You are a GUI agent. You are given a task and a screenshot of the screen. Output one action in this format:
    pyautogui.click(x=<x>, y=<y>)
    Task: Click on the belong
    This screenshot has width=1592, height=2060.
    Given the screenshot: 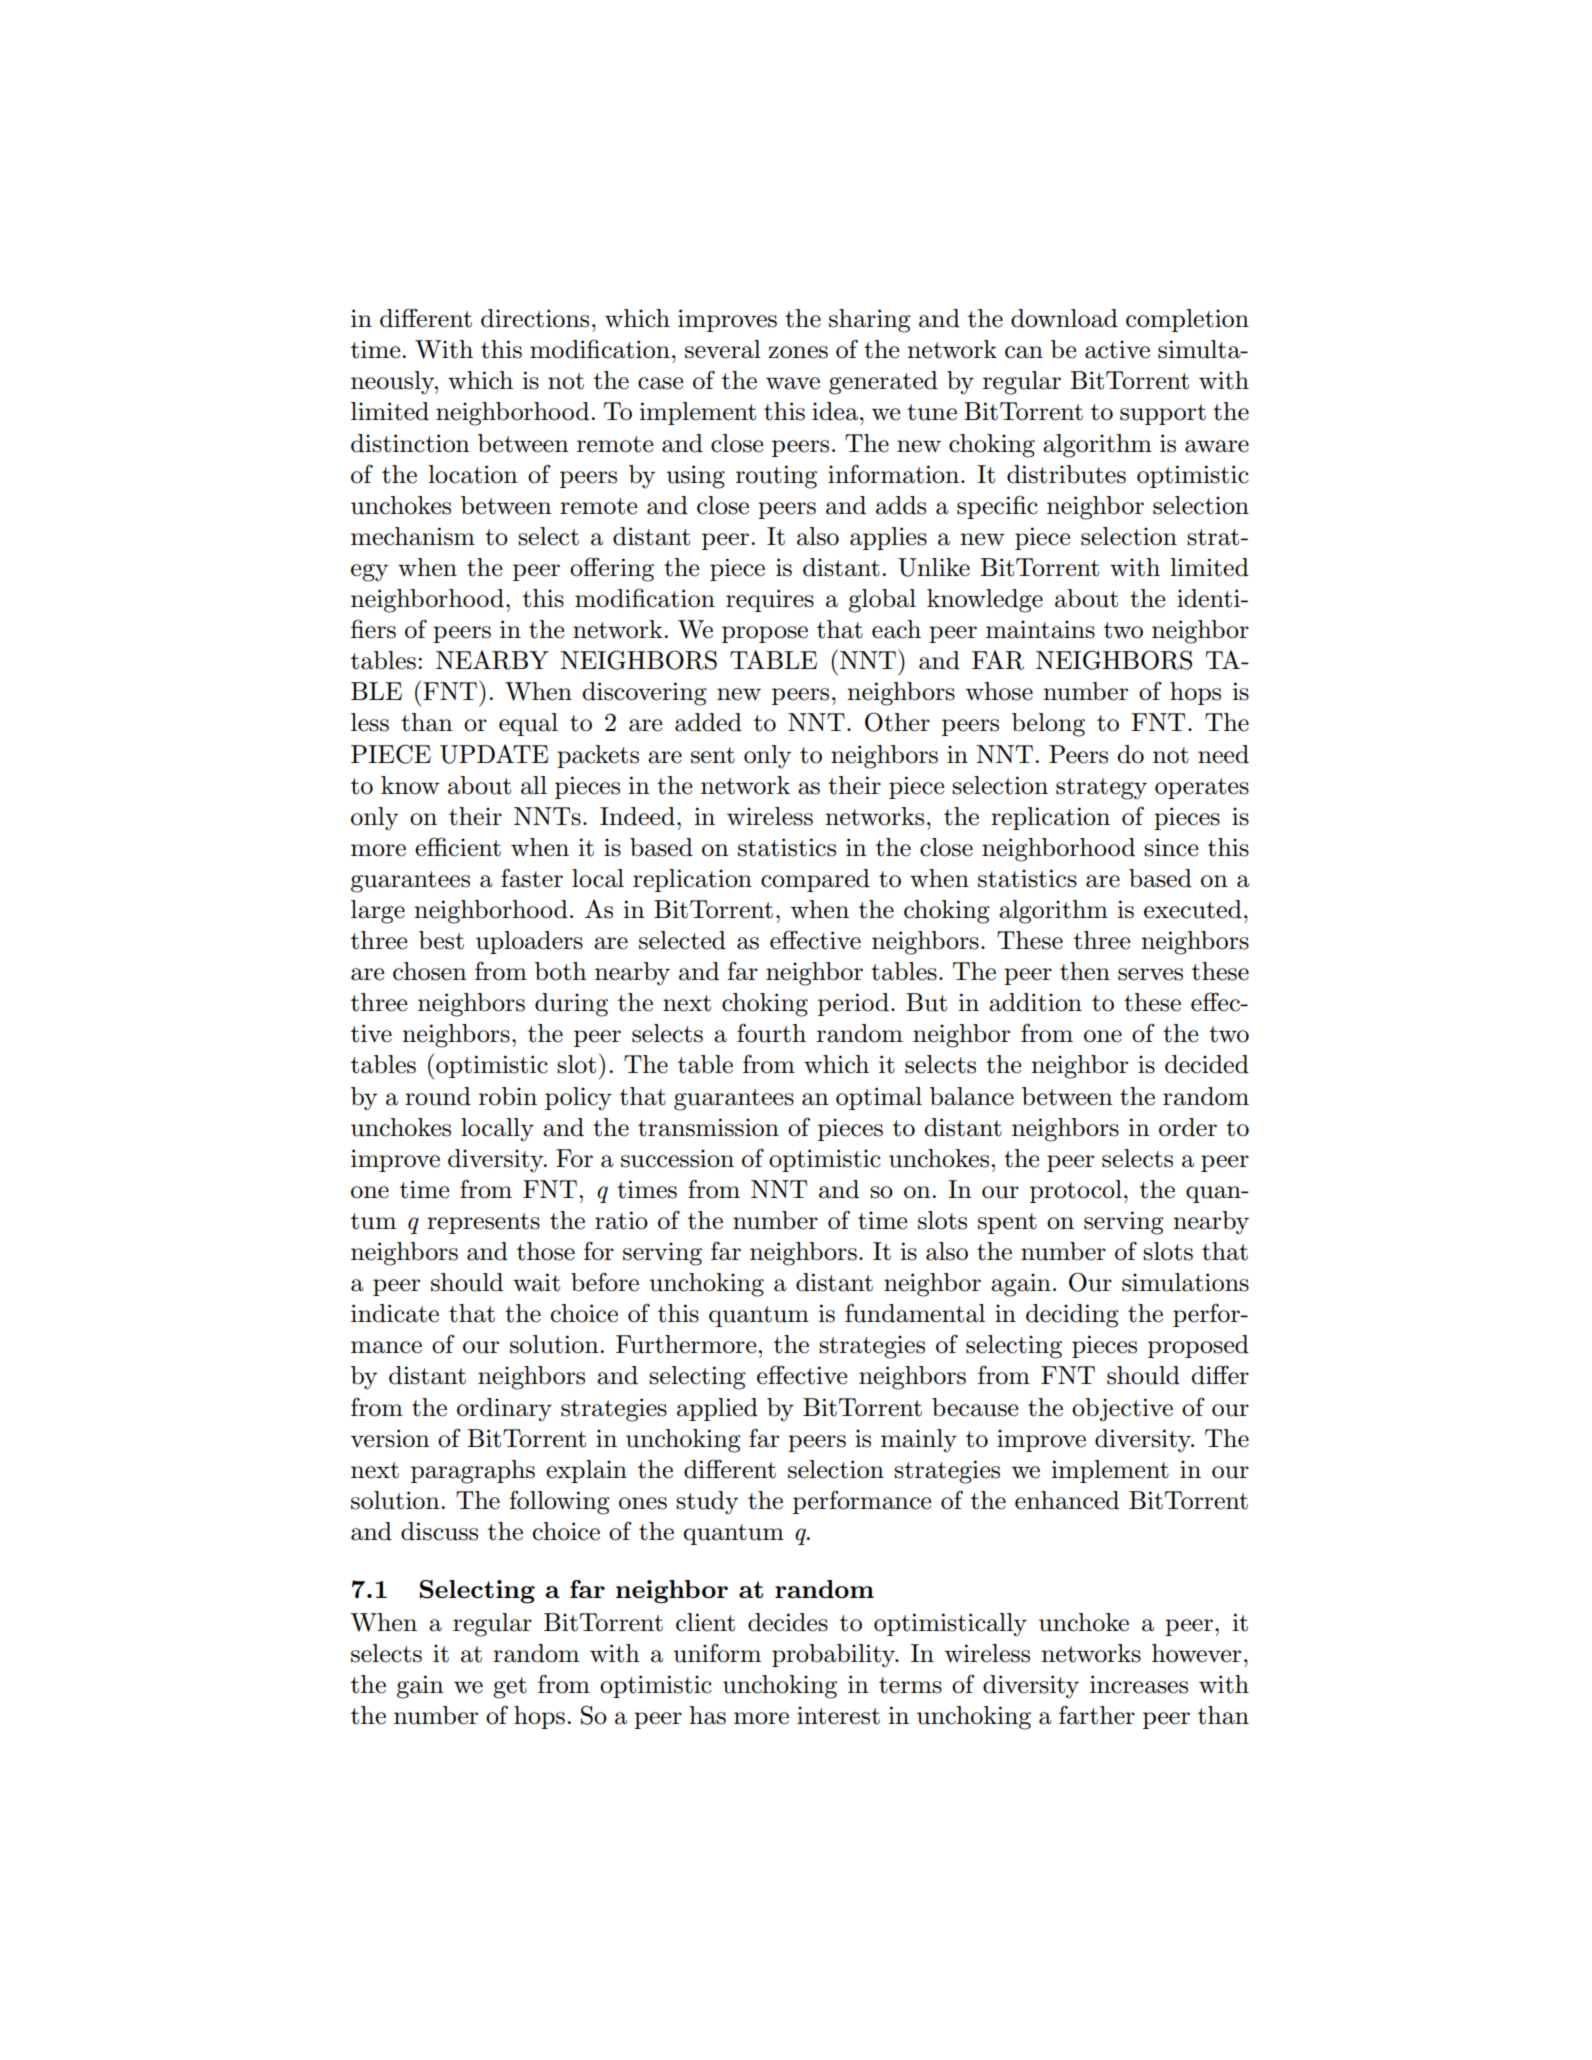 What is the action you would take?
    pyautogui.click(x=1048, y=725)
